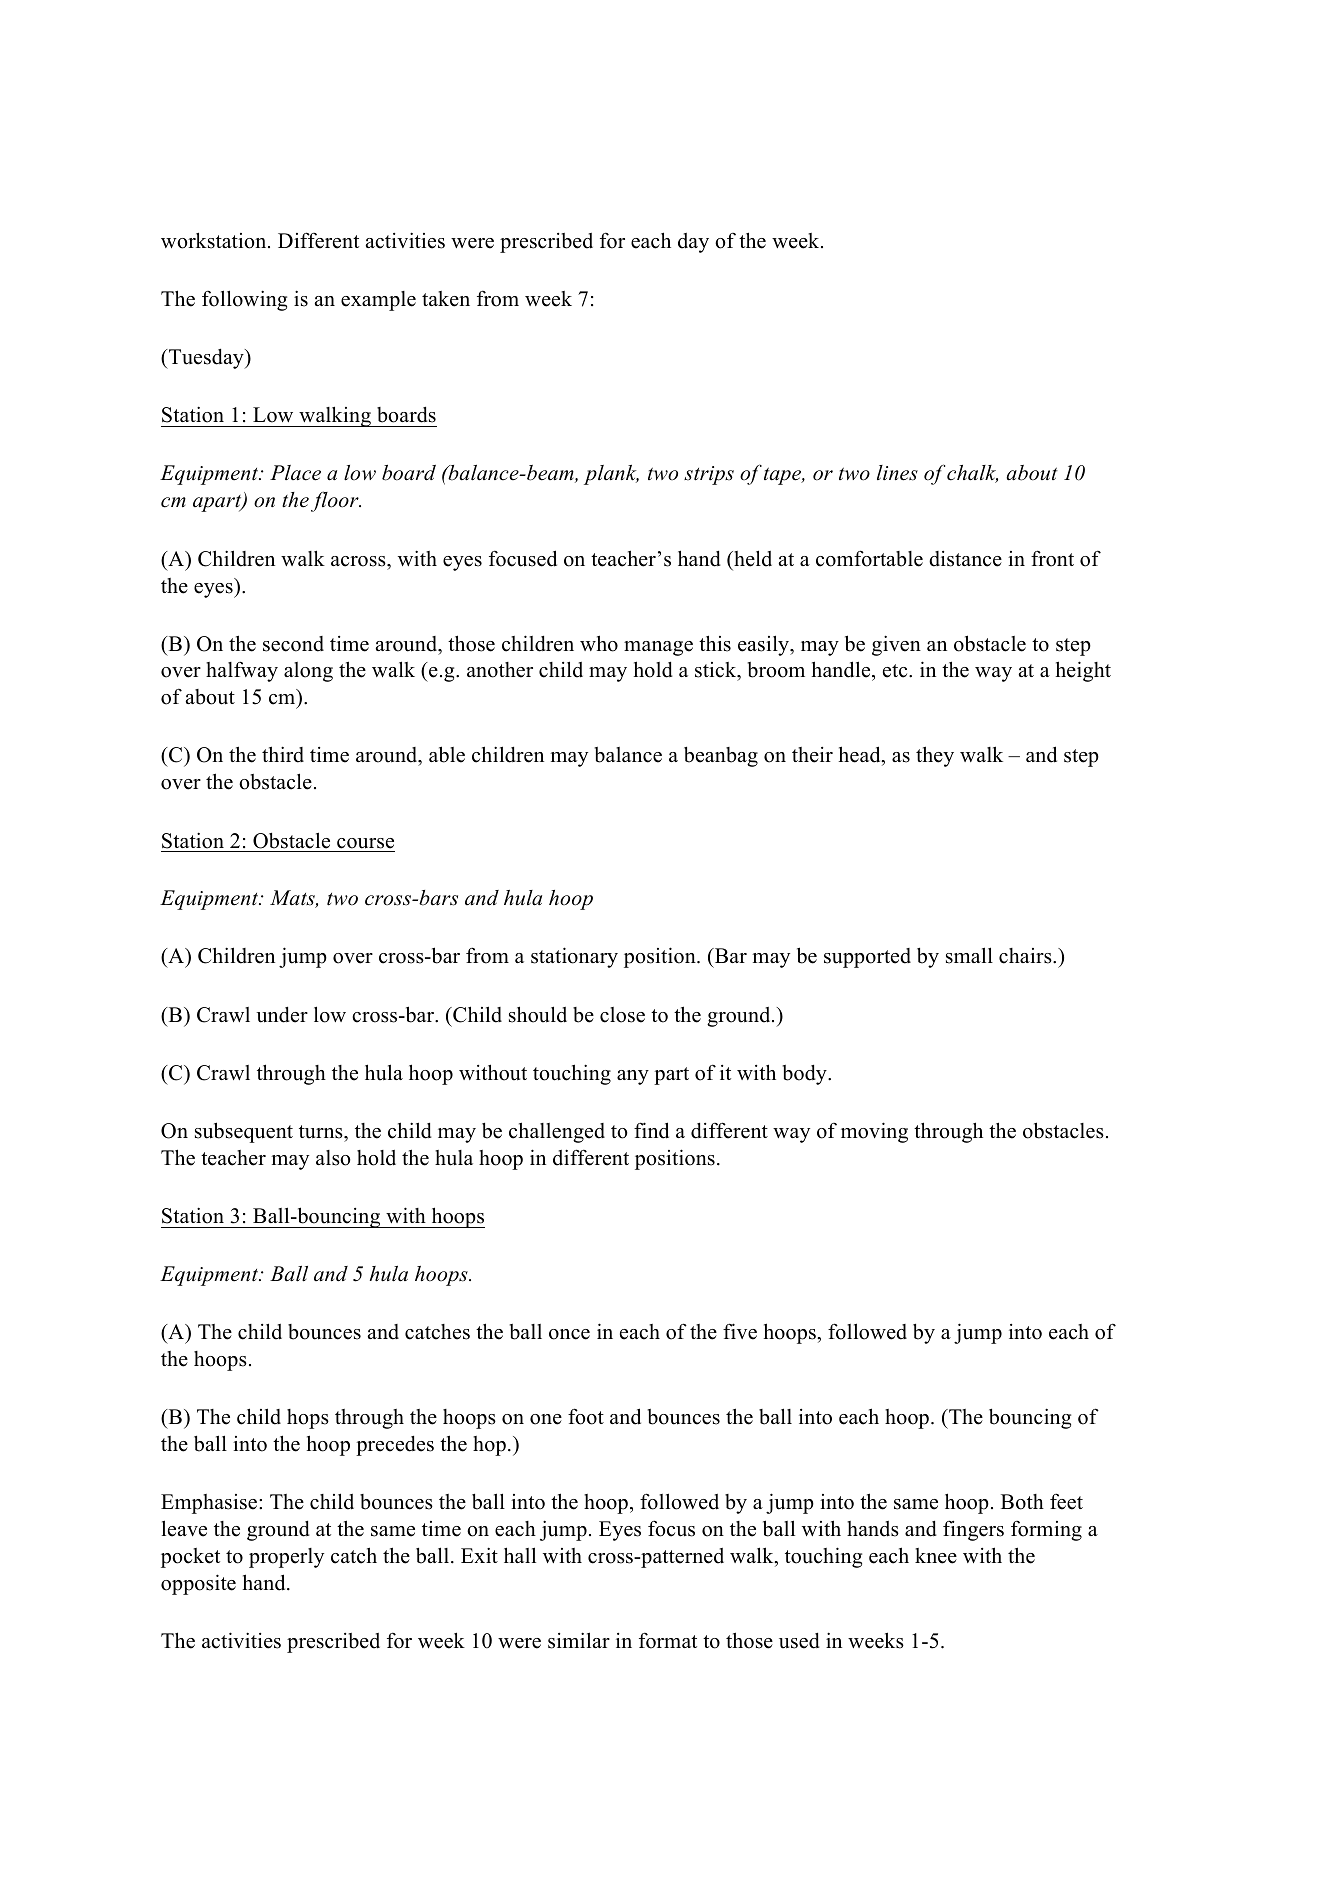  Describe the element at coordinates (622, 1015) in the page. I see `close` at that location.
